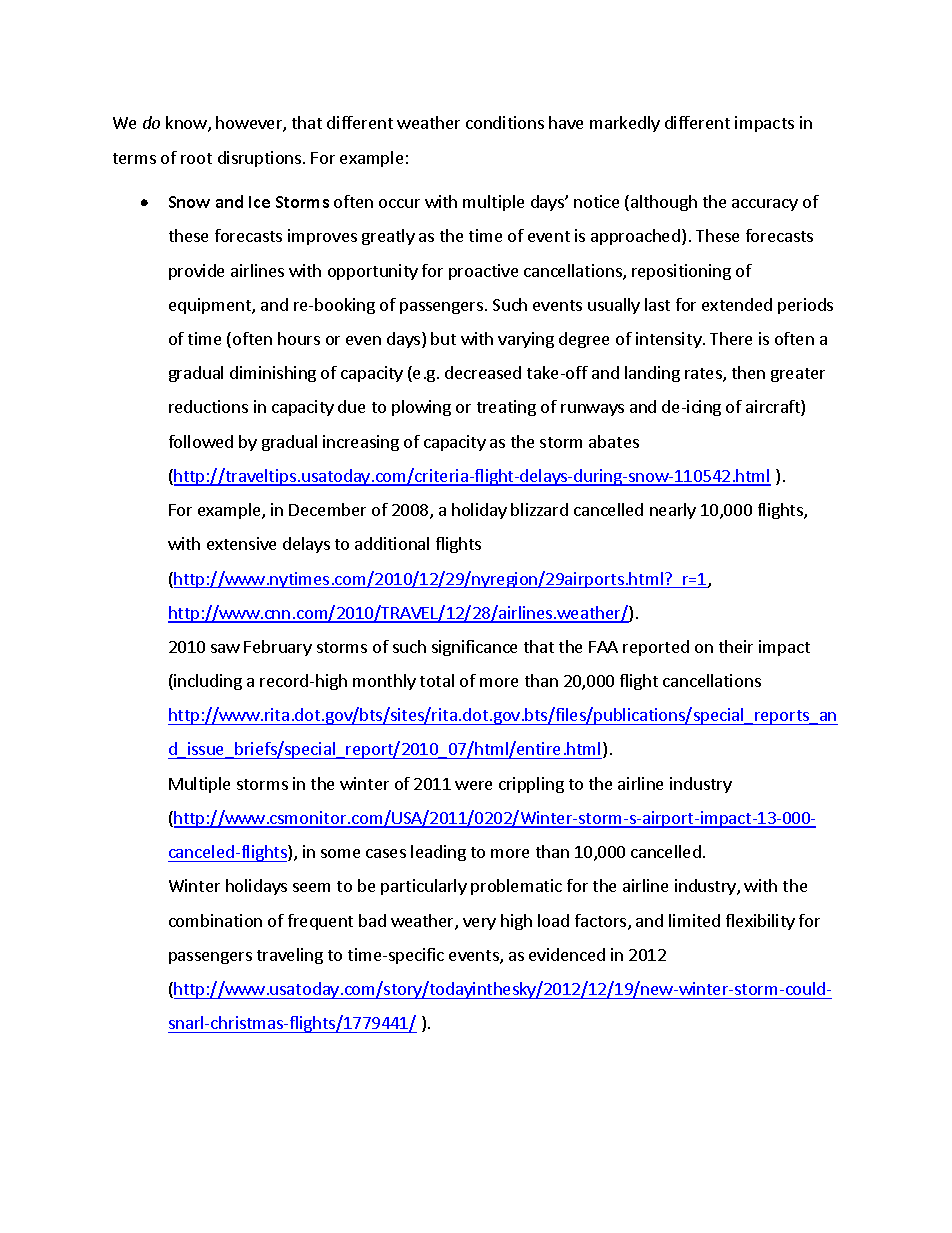 The height and width of the screenshot is (1233, 952). What do you see at coordinates (506, 408) in the screenshot?
I see `treating` at bounding box center [506, 408].
